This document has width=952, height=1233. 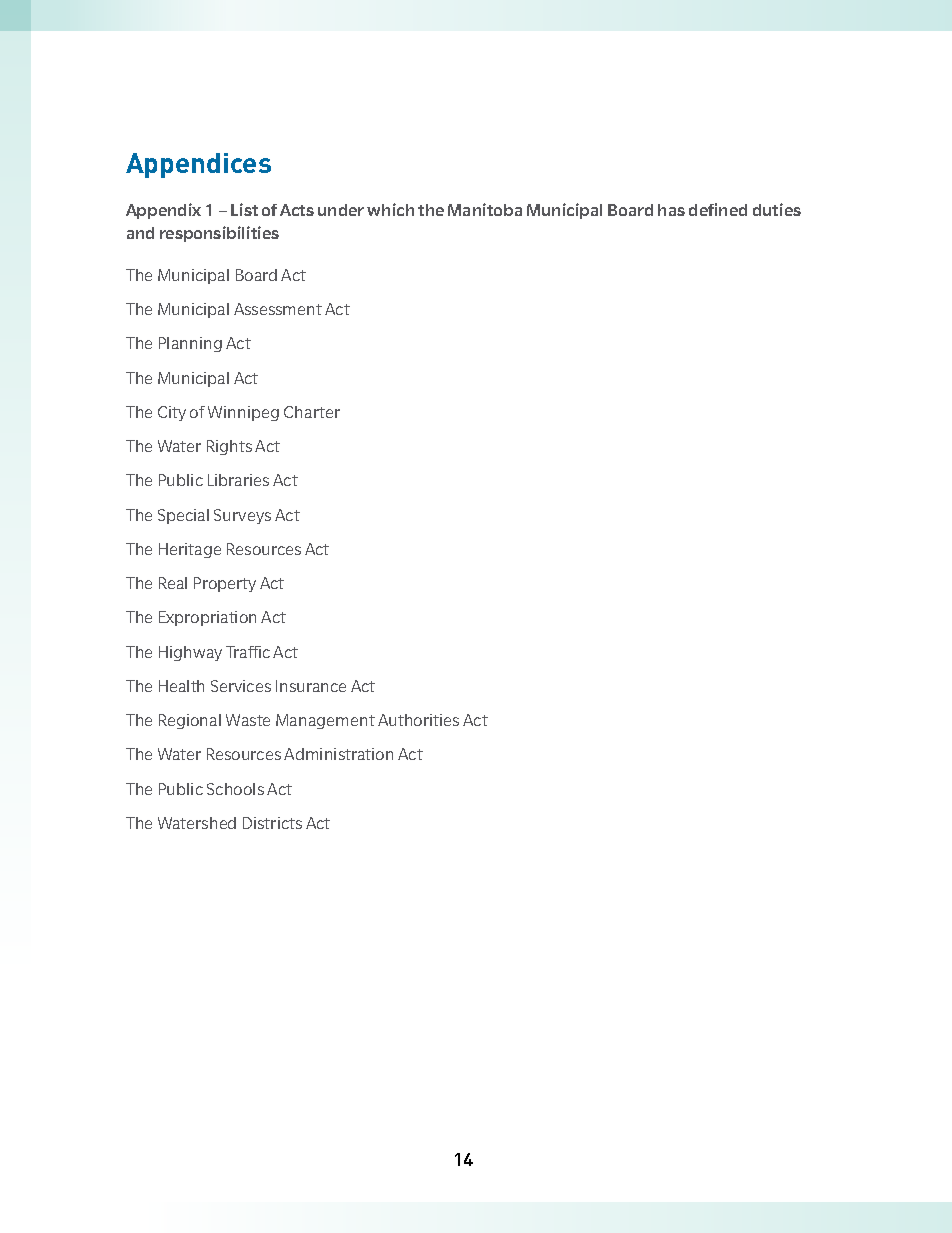 What do you see at coordinates (312, 412) in the document?
I see `Charter` at bounding box center [312, 412].
